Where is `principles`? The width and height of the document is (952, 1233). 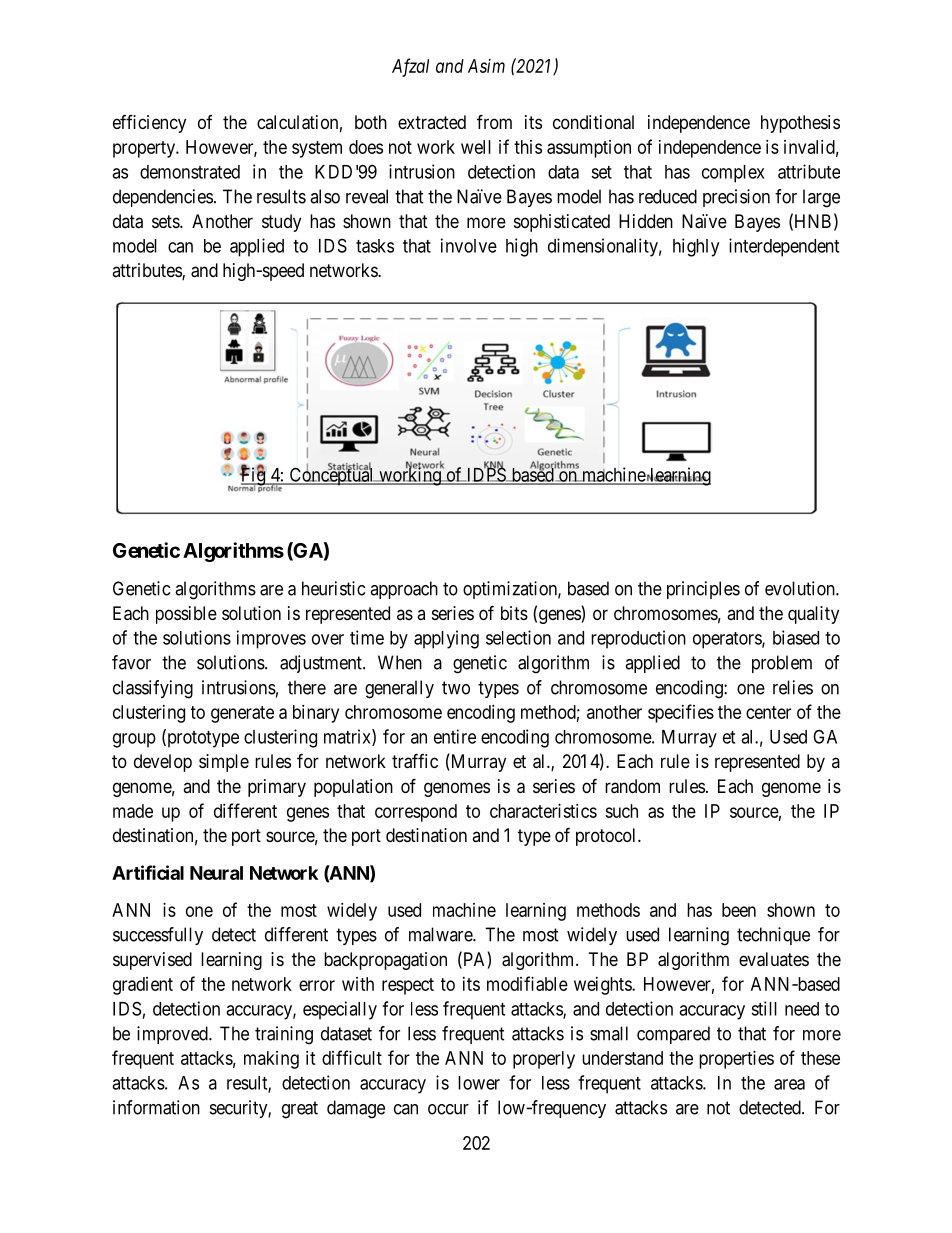
principles is located at coordinates (703, 590).
